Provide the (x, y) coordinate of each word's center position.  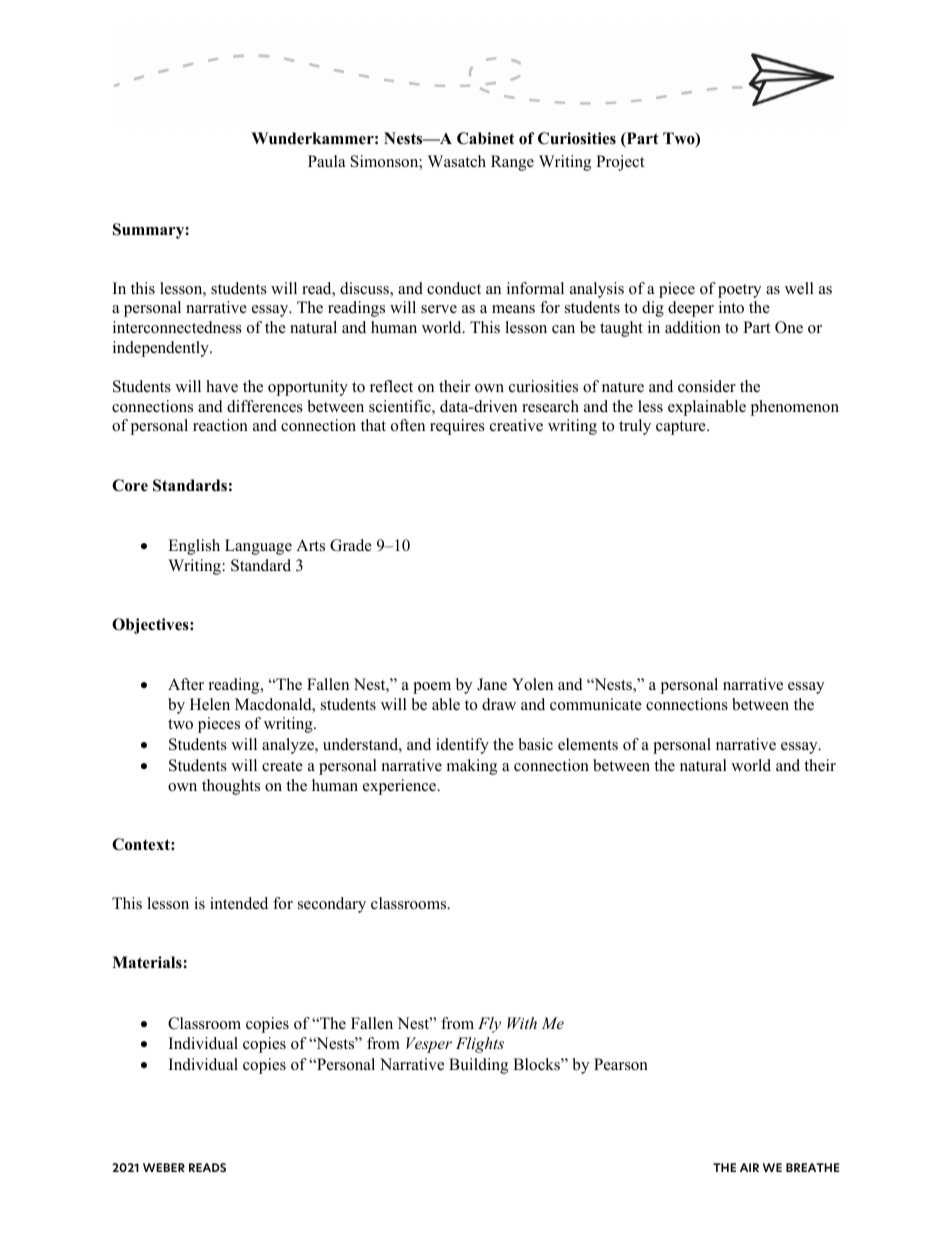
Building (478, 1066)
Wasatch (457, 161)
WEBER (164, 1167)
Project (620, 163)
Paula (326, 161)
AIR (749, 1167)
